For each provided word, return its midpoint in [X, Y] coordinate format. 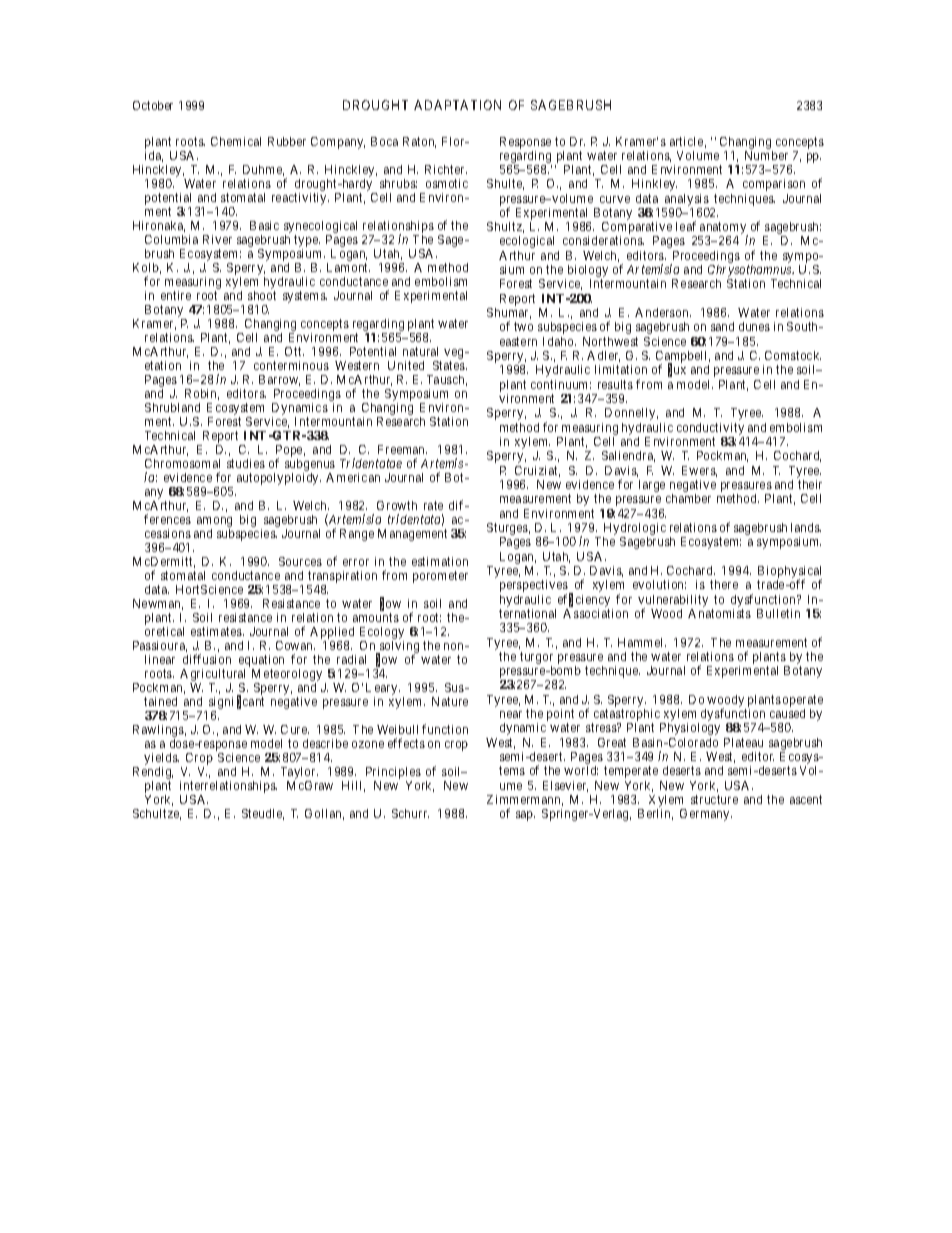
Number [766, 155]
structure [714, 799]
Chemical [236, 141]
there [724, 584]
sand [722, 326]
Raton [419, 142]
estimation [440, 561]
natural [420, 351]
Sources [300, 561]
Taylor [299, 774]
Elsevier [565, 786]
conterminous [291, 365]
